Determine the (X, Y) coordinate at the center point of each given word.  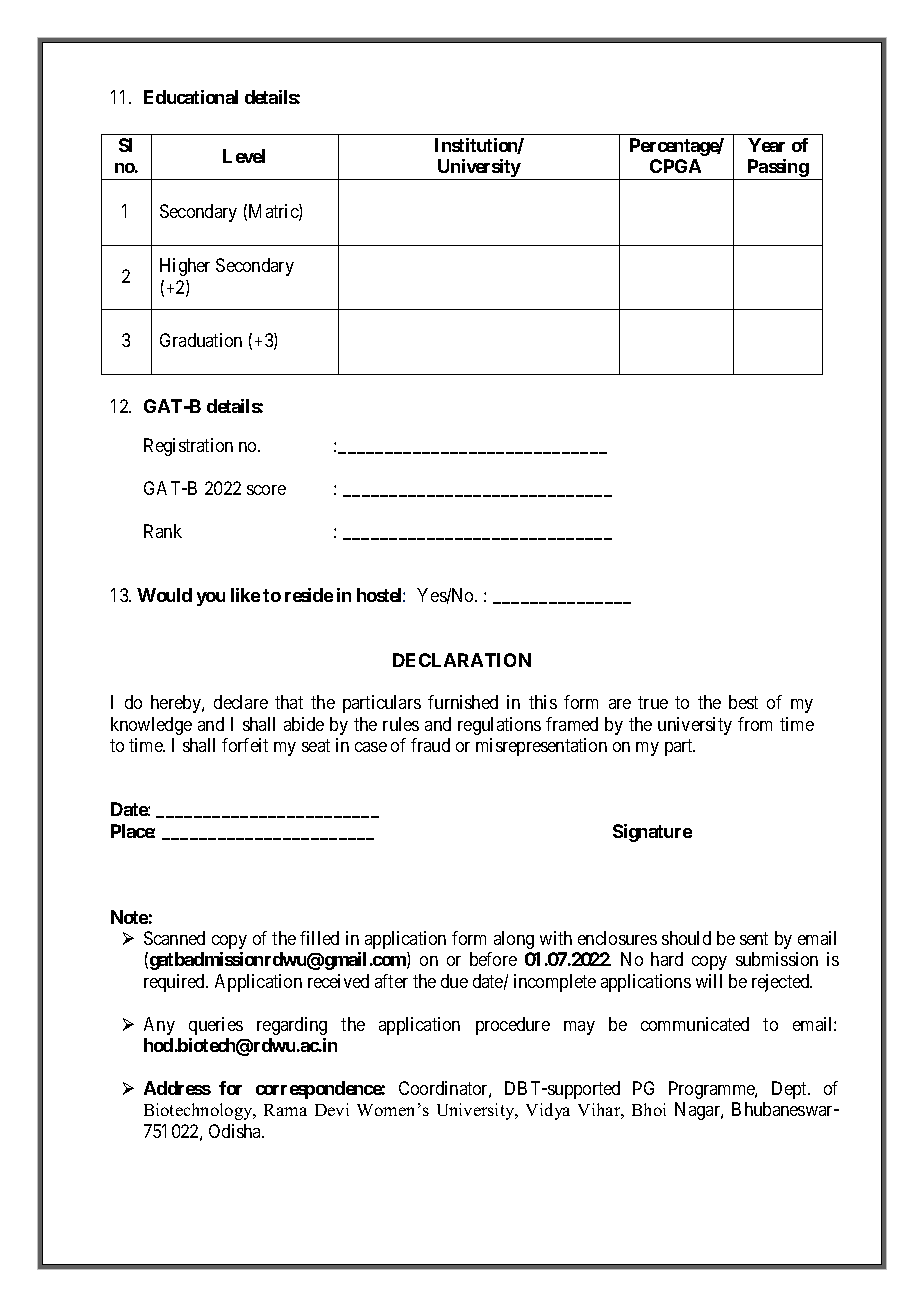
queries (216, 1026)
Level (244, 156)
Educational (191, 97)
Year (766, 145)
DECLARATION (462, 660)
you (211, 599)
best (743, 702)
